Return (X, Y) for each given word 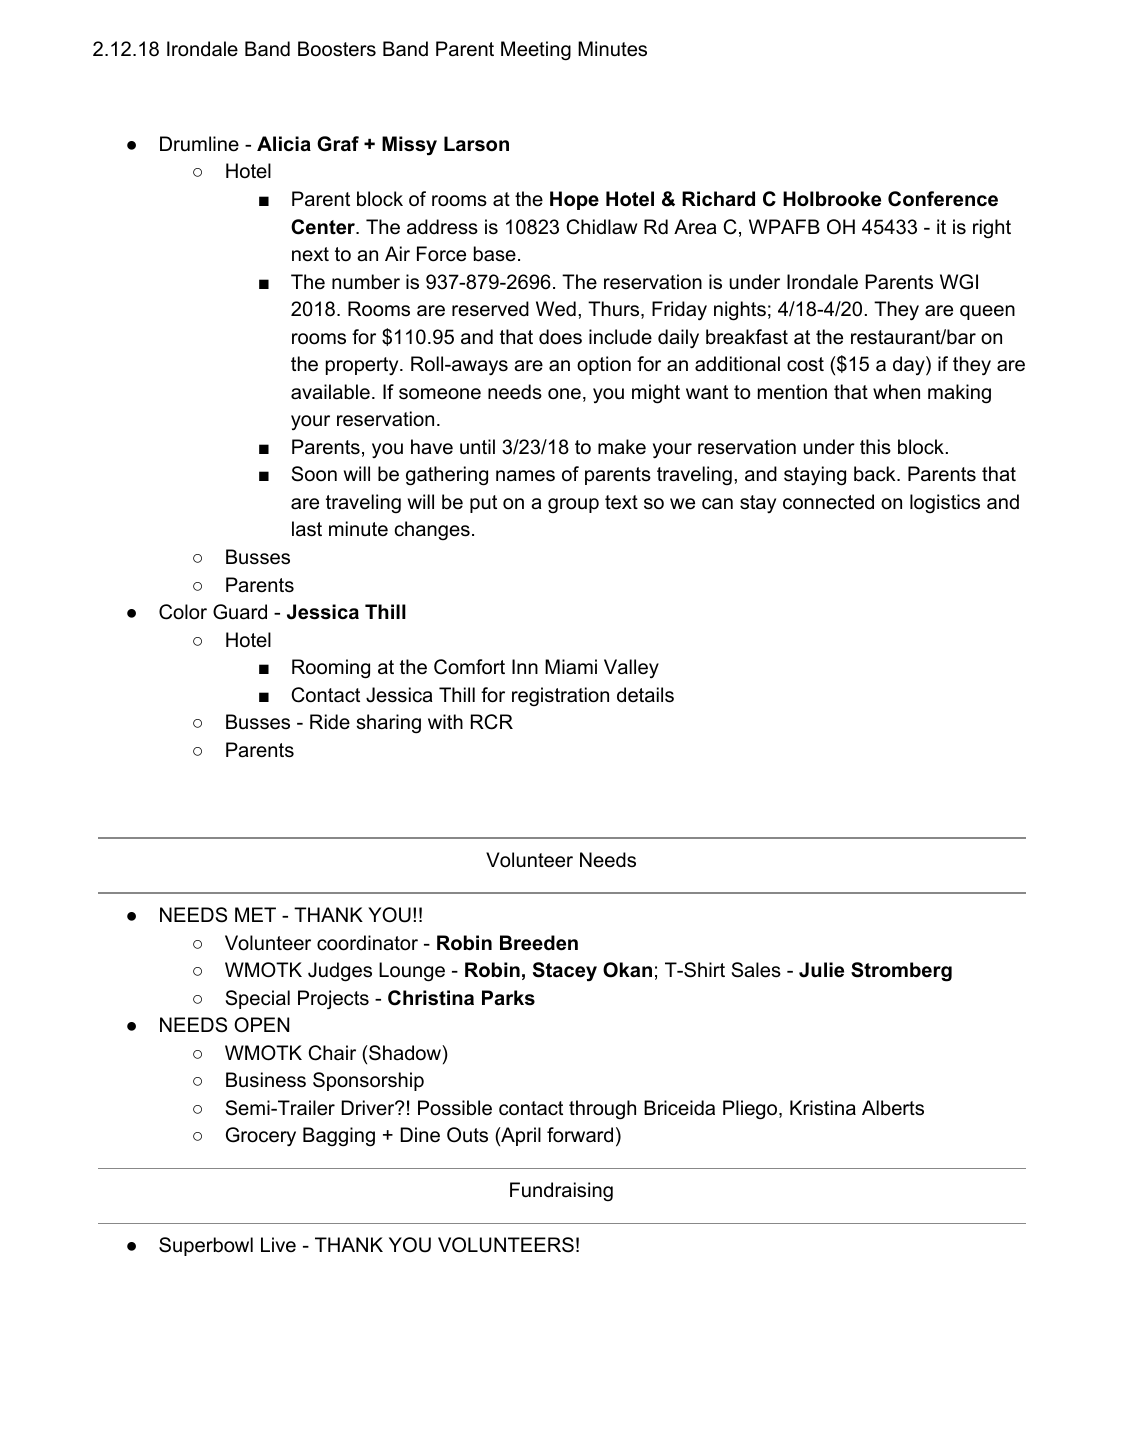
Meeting (536, 51)
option (604, 365)
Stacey (565, 972)
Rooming (331, 669)
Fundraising (561, 1191)
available (330, 392)
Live (278, 1245)
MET (255, 914)
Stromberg (901, 972)
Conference (943, 199)
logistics (945, 503)
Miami (571, 667)
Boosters (337, 49)
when (896, 392)
